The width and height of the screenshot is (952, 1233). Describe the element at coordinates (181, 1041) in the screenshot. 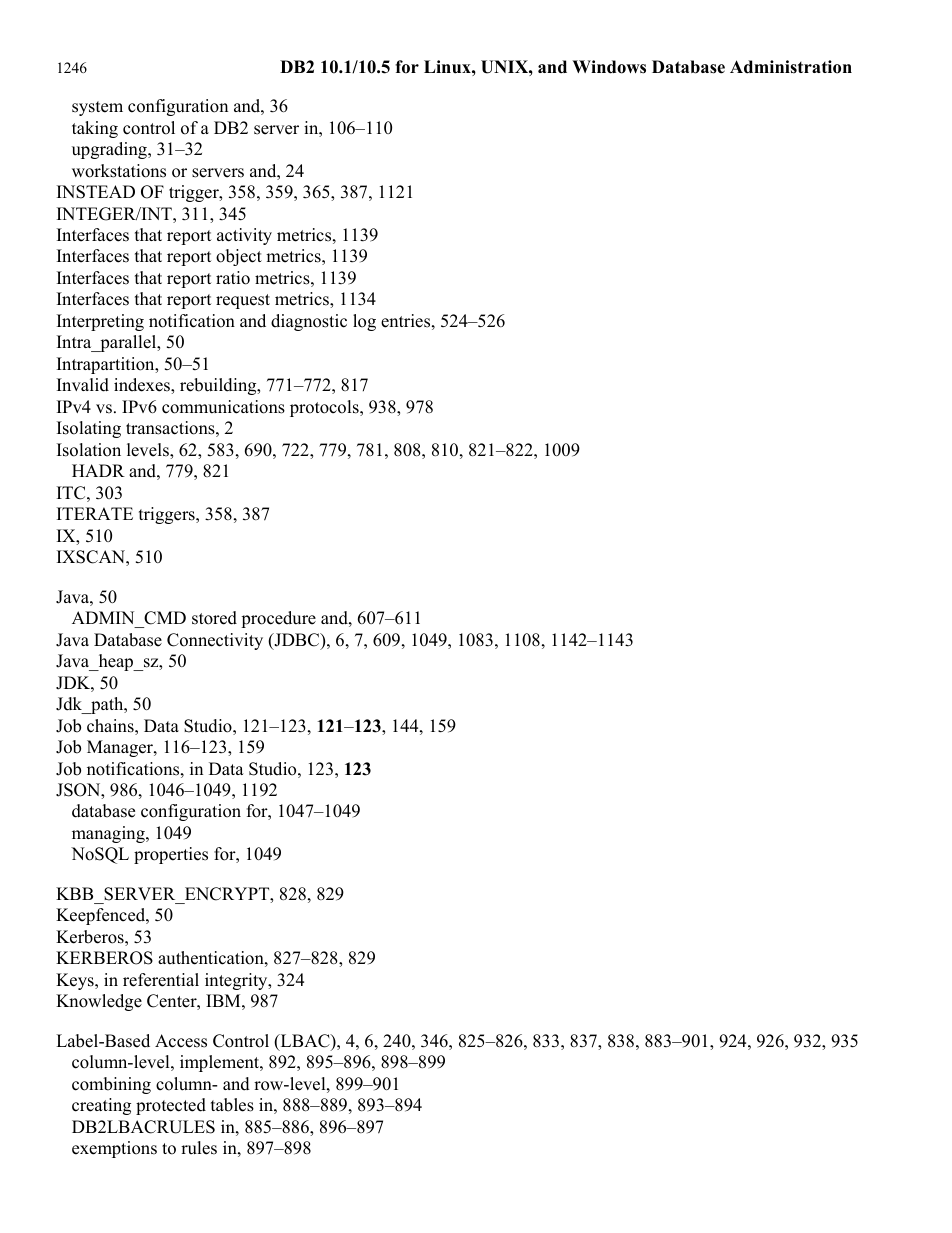

I see `Access` at that location.
